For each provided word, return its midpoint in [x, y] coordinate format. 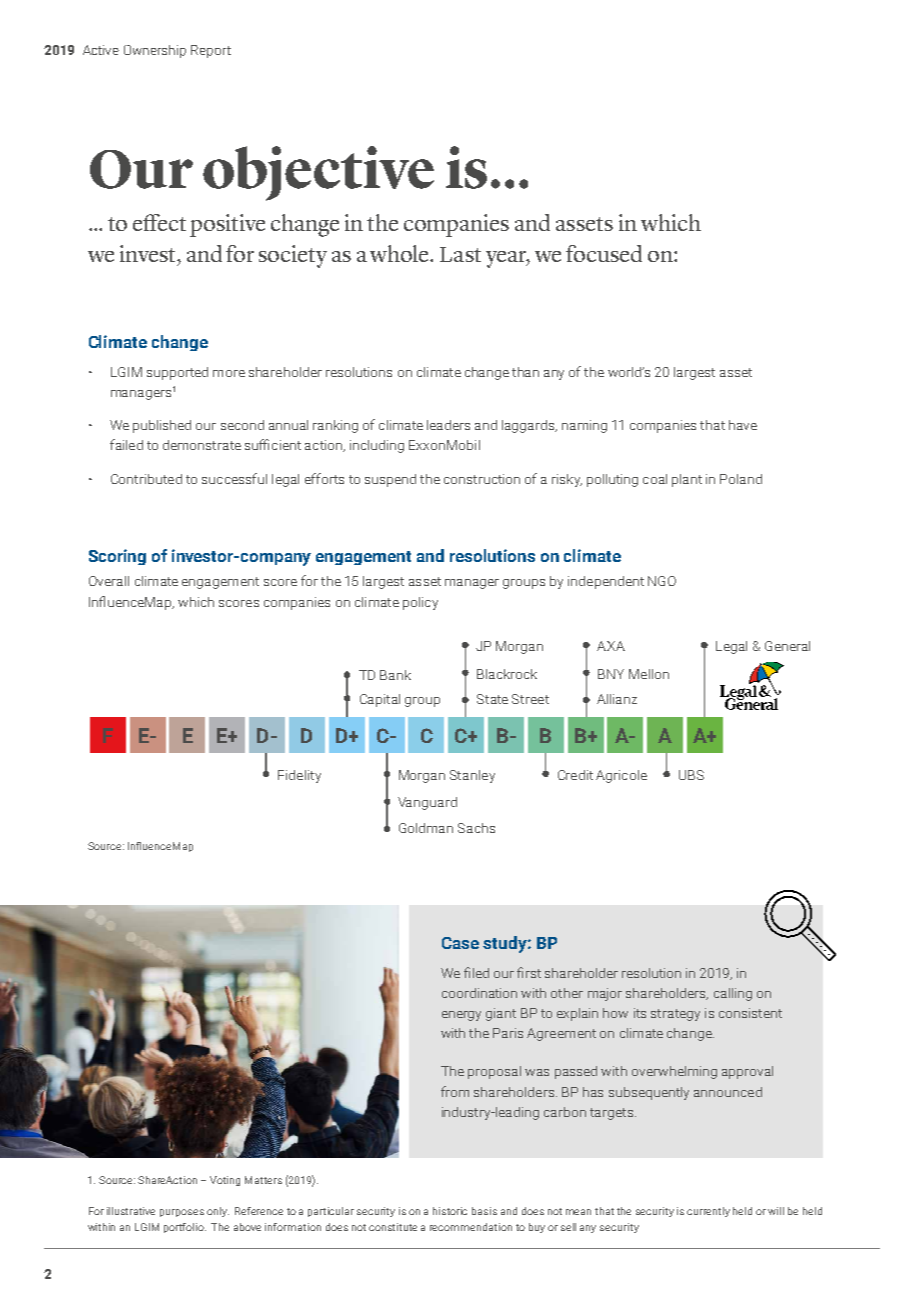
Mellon [649, 674]
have [743, 425]
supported [177, 373]
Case [460, 943]
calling [733, 994]
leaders [448, 425]
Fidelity [299, 776]
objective [318, 173]
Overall [109, 581]
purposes [182, 1213]
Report [211, 51]
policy [420, 603]
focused [604, 253]
